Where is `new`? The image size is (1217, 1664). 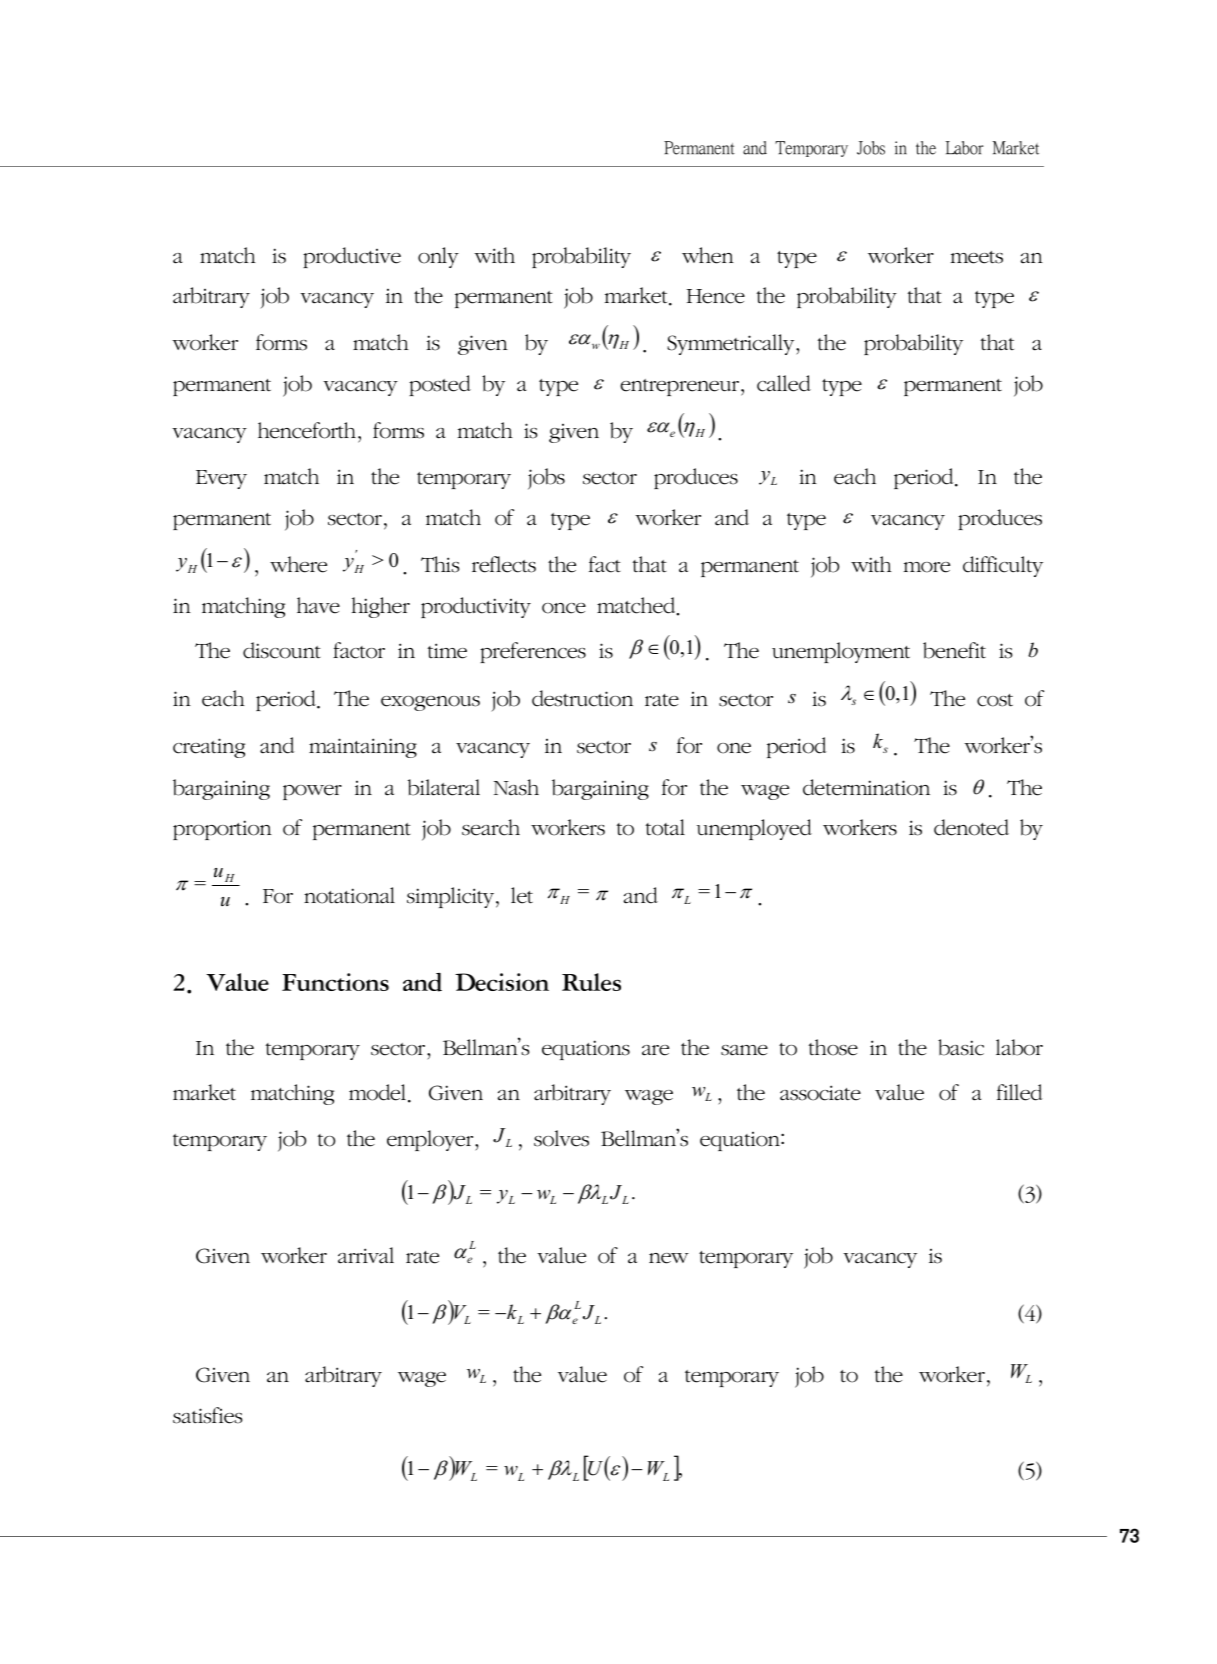 new is located at coordinates (669, 1258).
